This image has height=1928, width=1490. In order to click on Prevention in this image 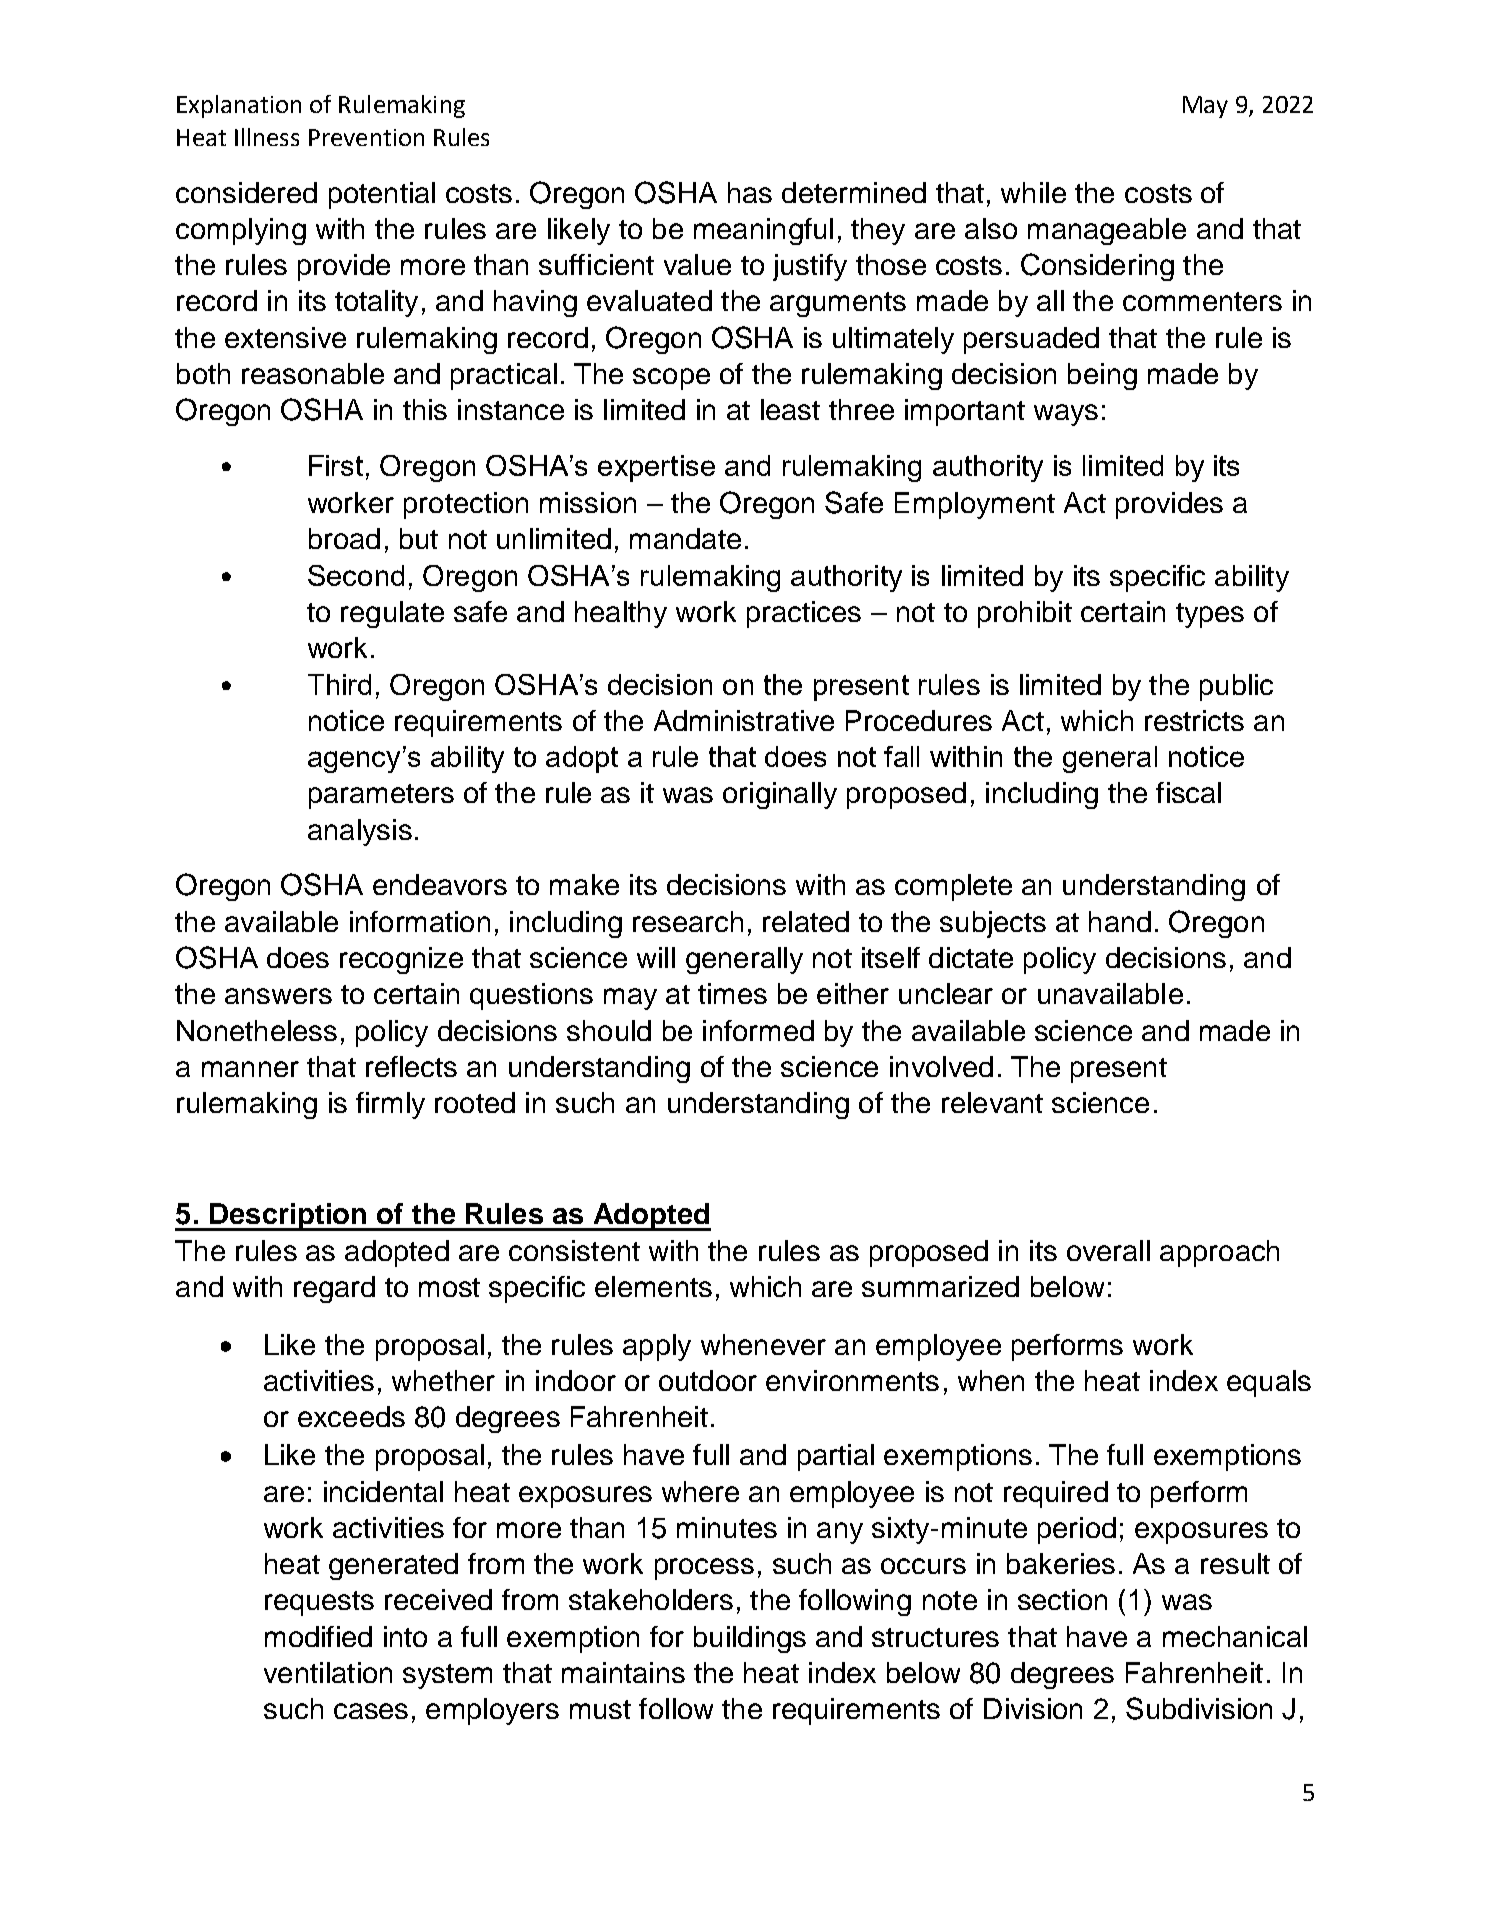, I will do `click(366, 137)`.
